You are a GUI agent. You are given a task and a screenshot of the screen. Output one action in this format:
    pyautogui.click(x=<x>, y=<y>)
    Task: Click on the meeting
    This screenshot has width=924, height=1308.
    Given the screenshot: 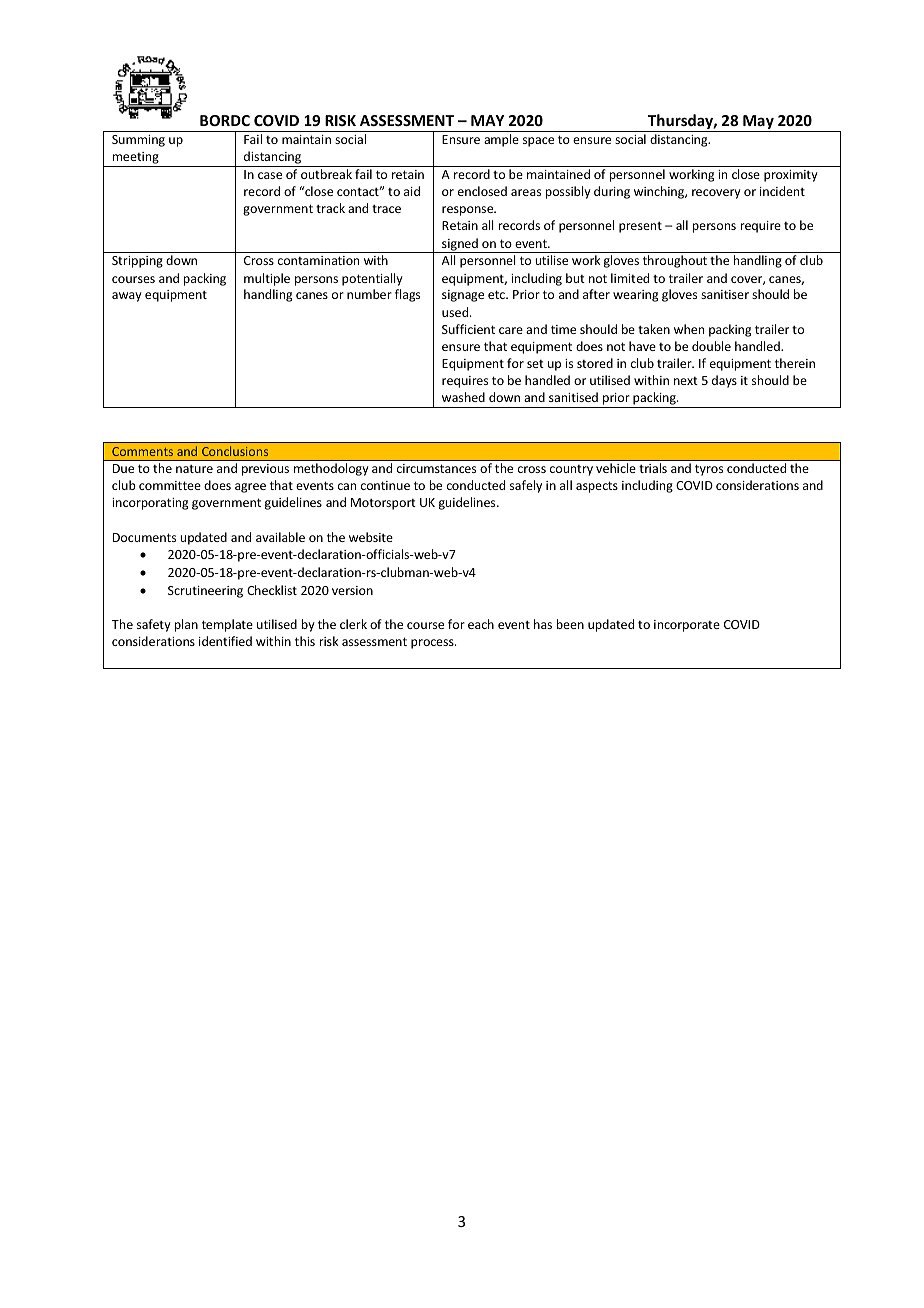 What is the action you would take?
    pyautogui.click(x=135, y=159)
